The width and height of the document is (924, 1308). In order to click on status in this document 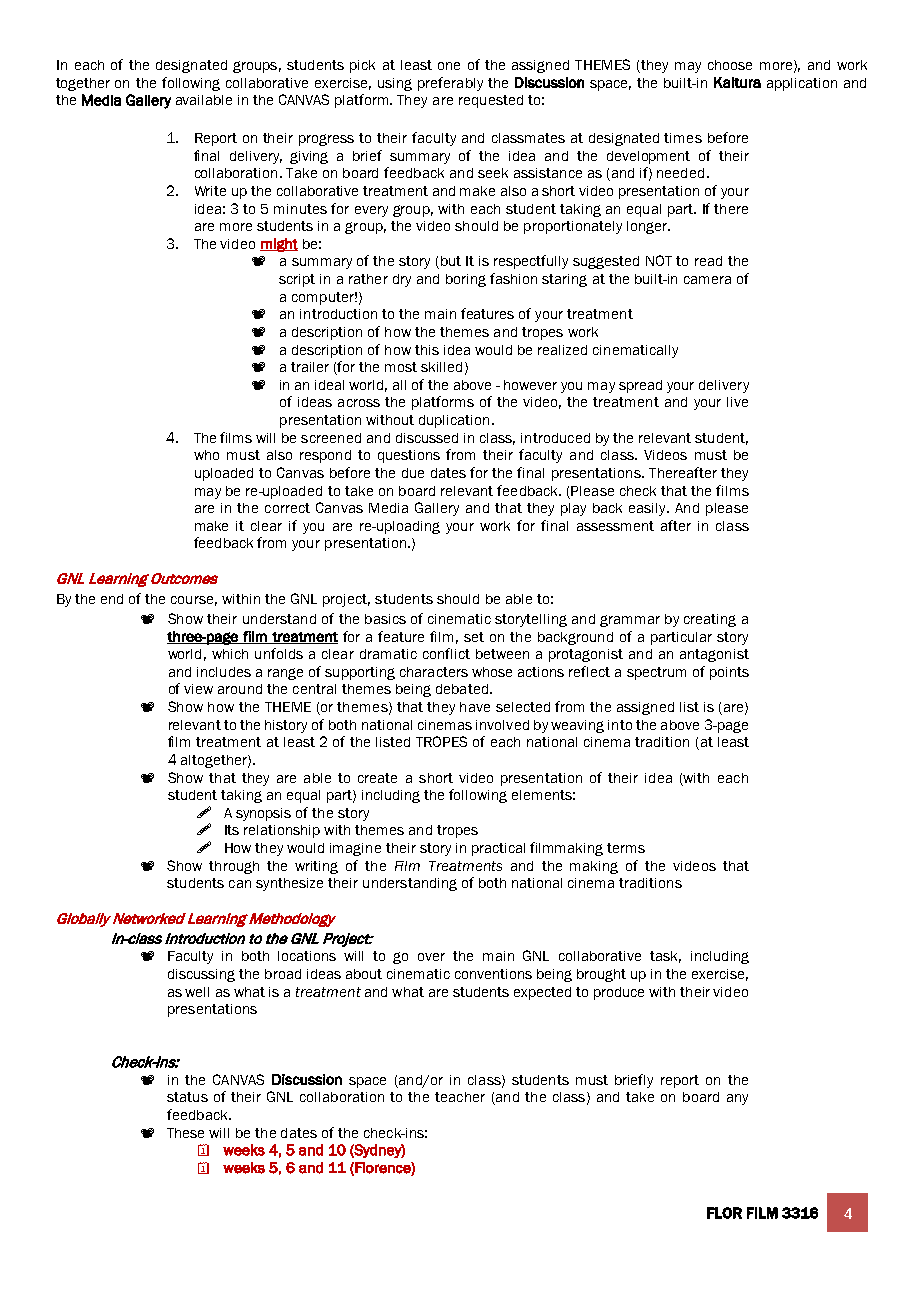, I will do `click(187, 1097)`.
